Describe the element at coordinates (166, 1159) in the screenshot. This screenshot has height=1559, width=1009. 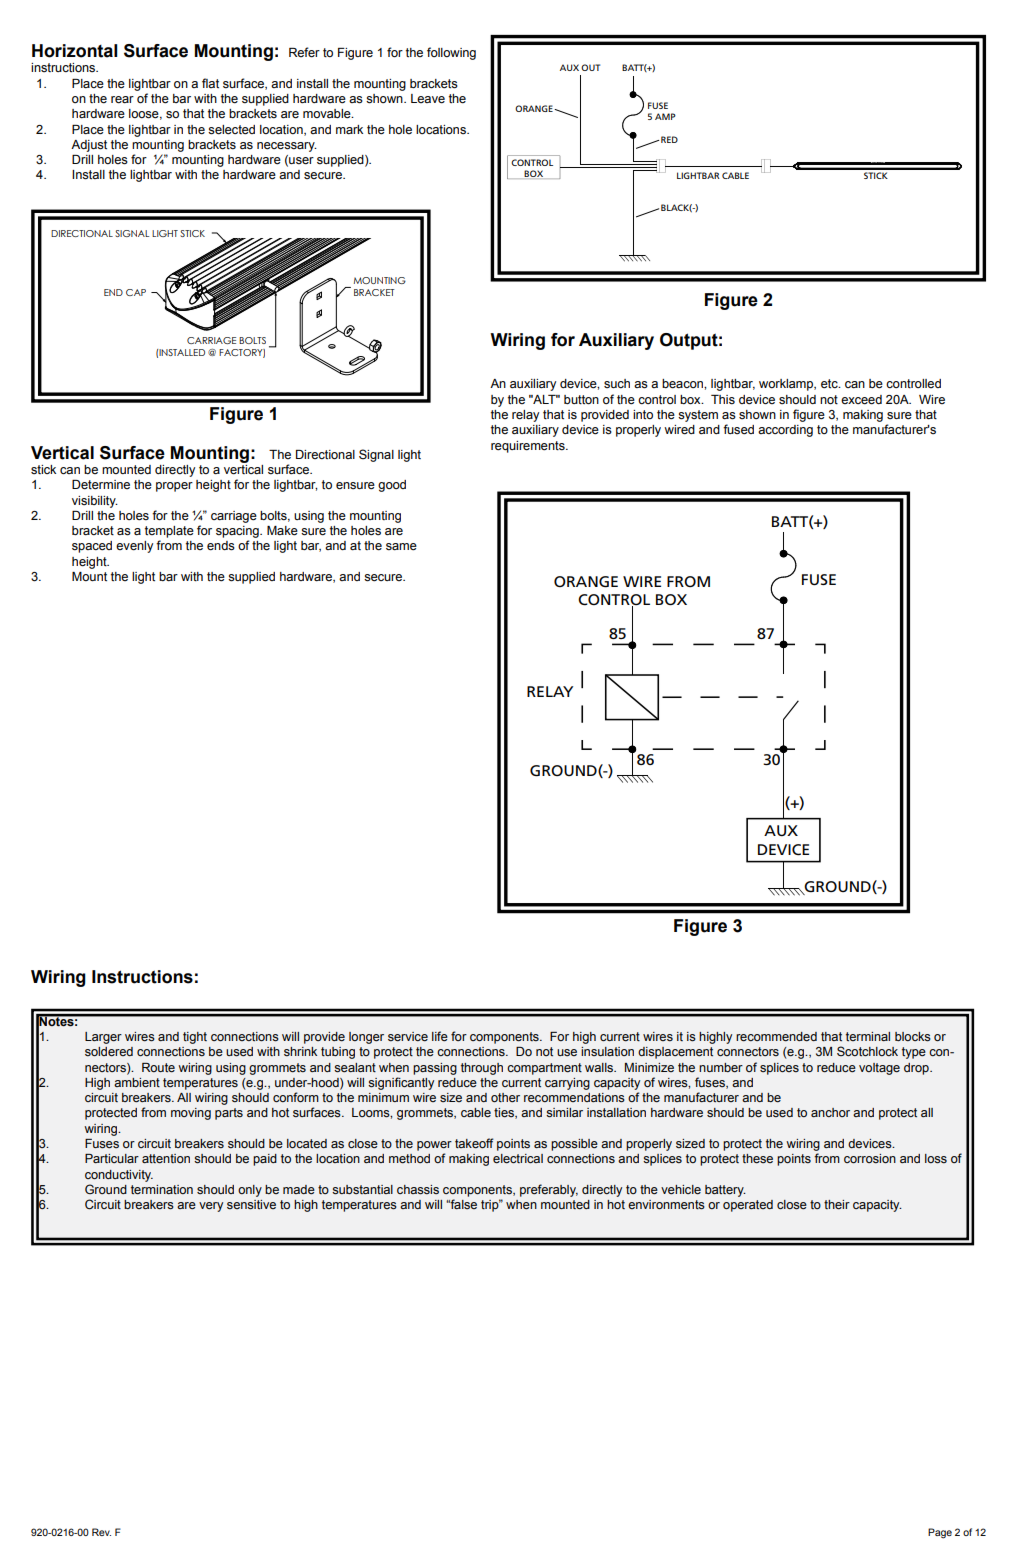
I see `attention` at that location.
